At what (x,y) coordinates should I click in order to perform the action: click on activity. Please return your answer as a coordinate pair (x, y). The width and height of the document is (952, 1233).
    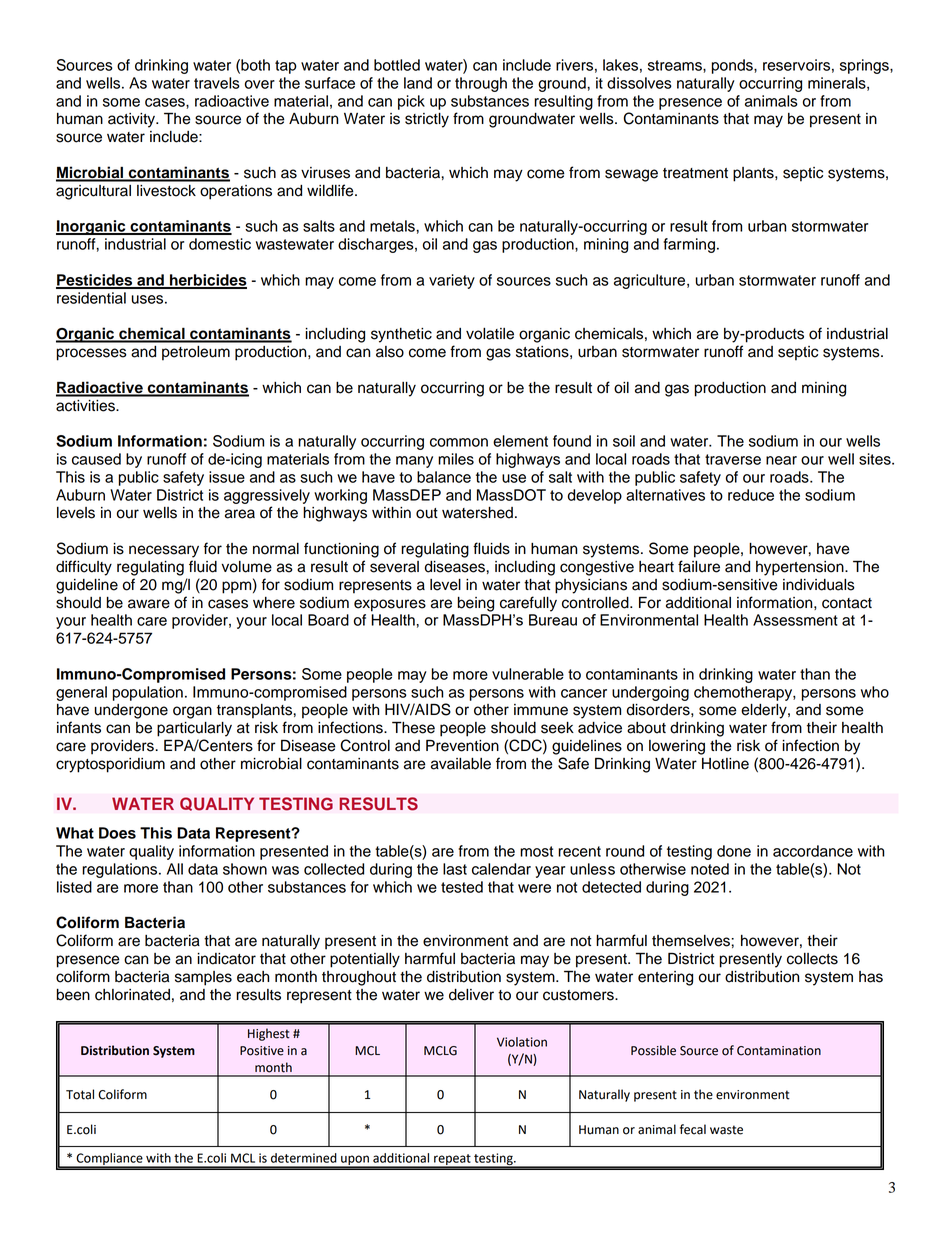
    Looking at the image, I should click on (133, 120).
